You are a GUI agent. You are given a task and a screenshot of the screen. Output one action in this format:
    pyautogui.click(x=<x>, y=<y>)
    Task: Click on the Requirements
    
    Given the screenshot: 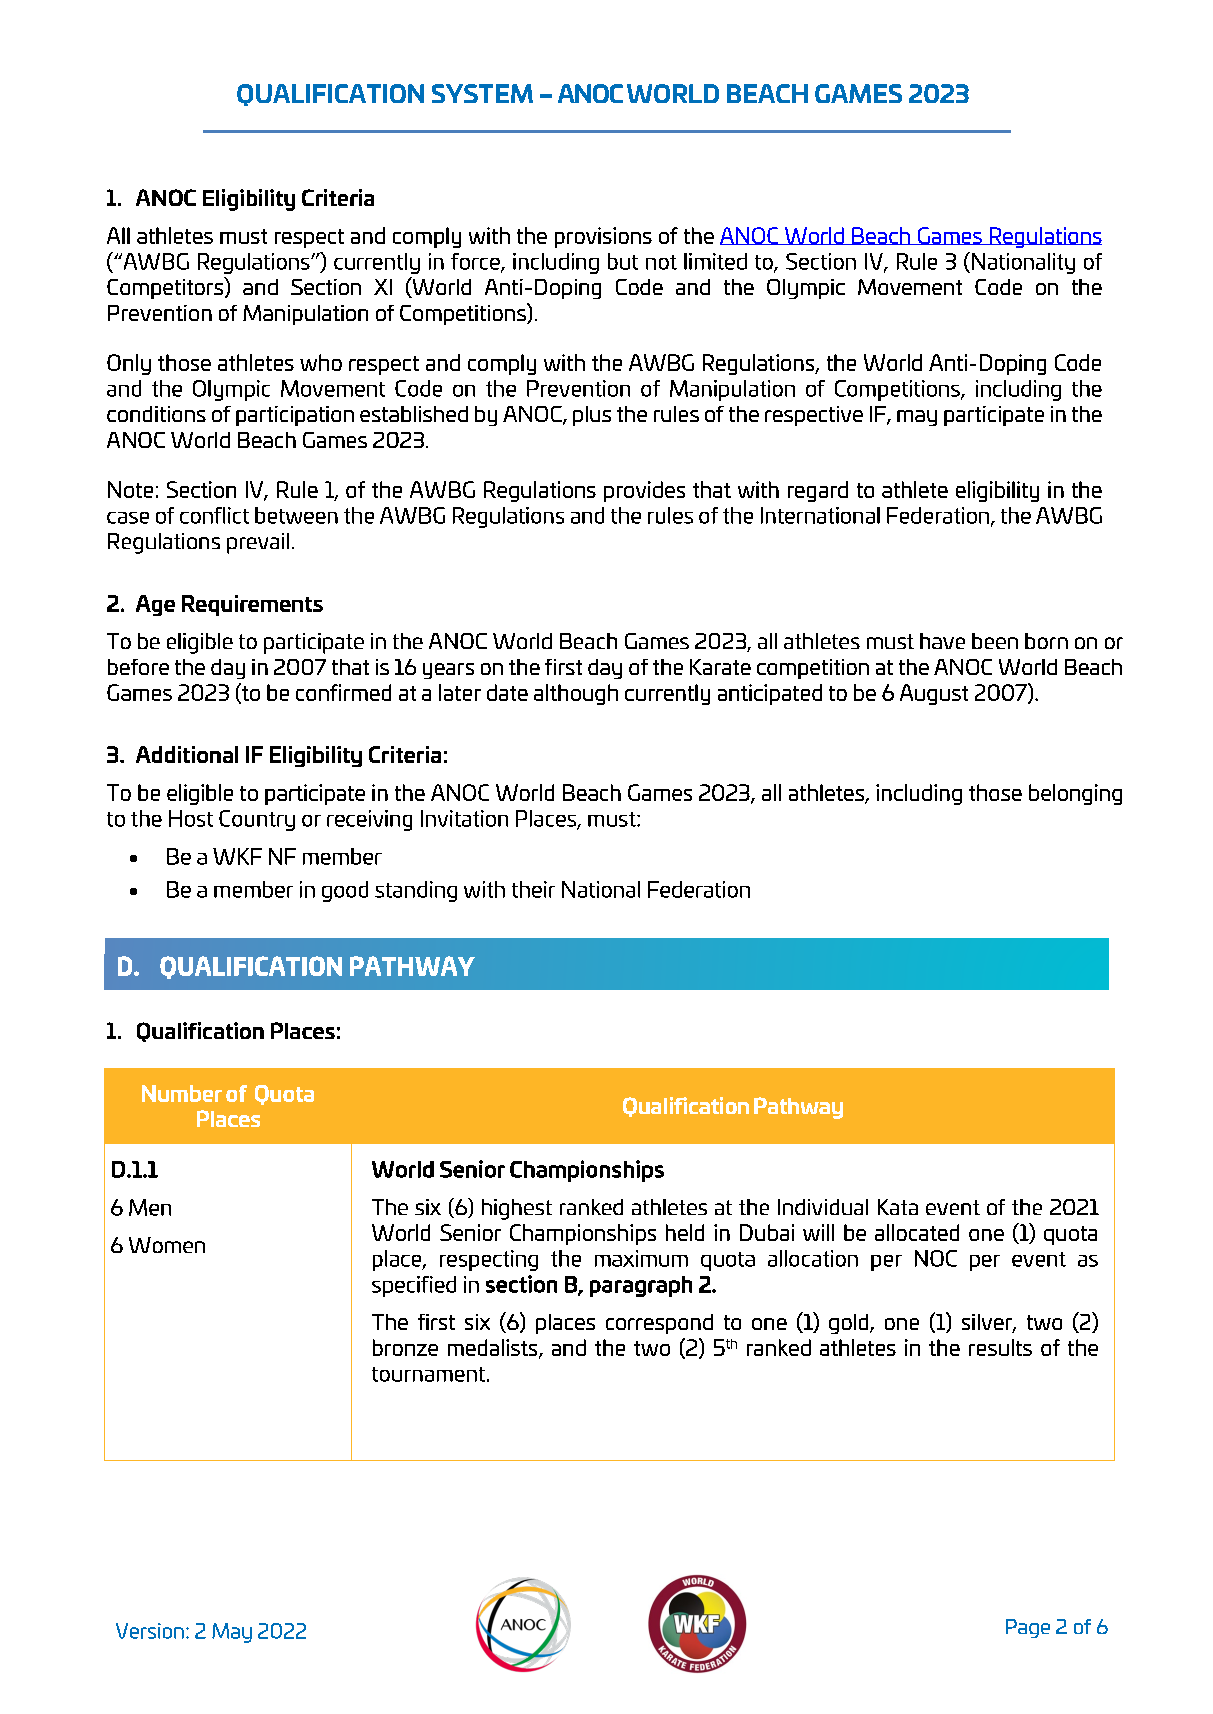 What is the action you would take?
    pyautogui.click(x=252, y=605)
